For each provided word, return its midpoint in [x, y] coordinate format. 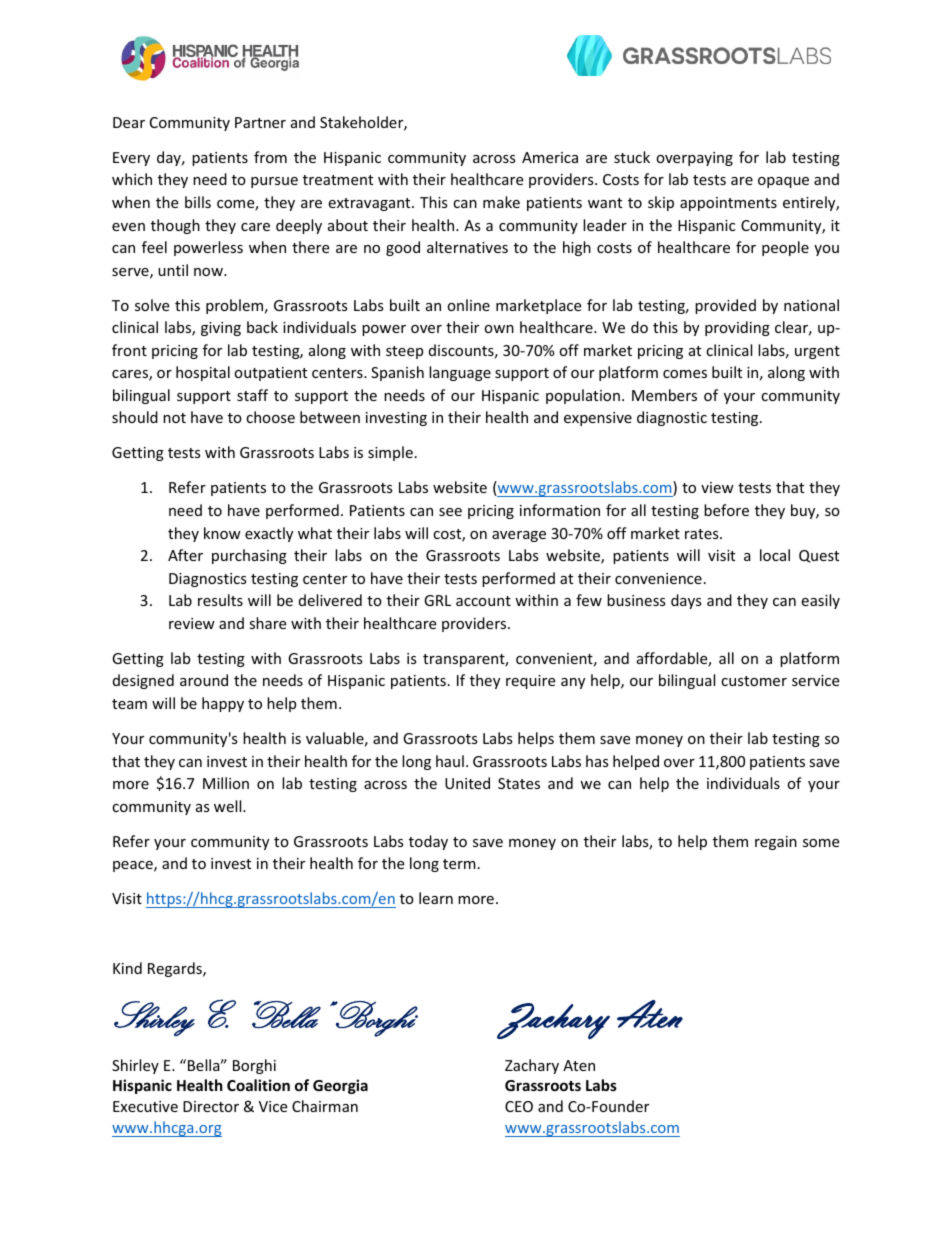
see [450, 512]
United [467, 783]
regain [776, 843]
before [726, 510]
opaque [783, 182]
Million [226, 783]
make [501, 202]
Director [211, 1106]
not [174, 418]
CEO [519, 1106]
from [270, 157]
